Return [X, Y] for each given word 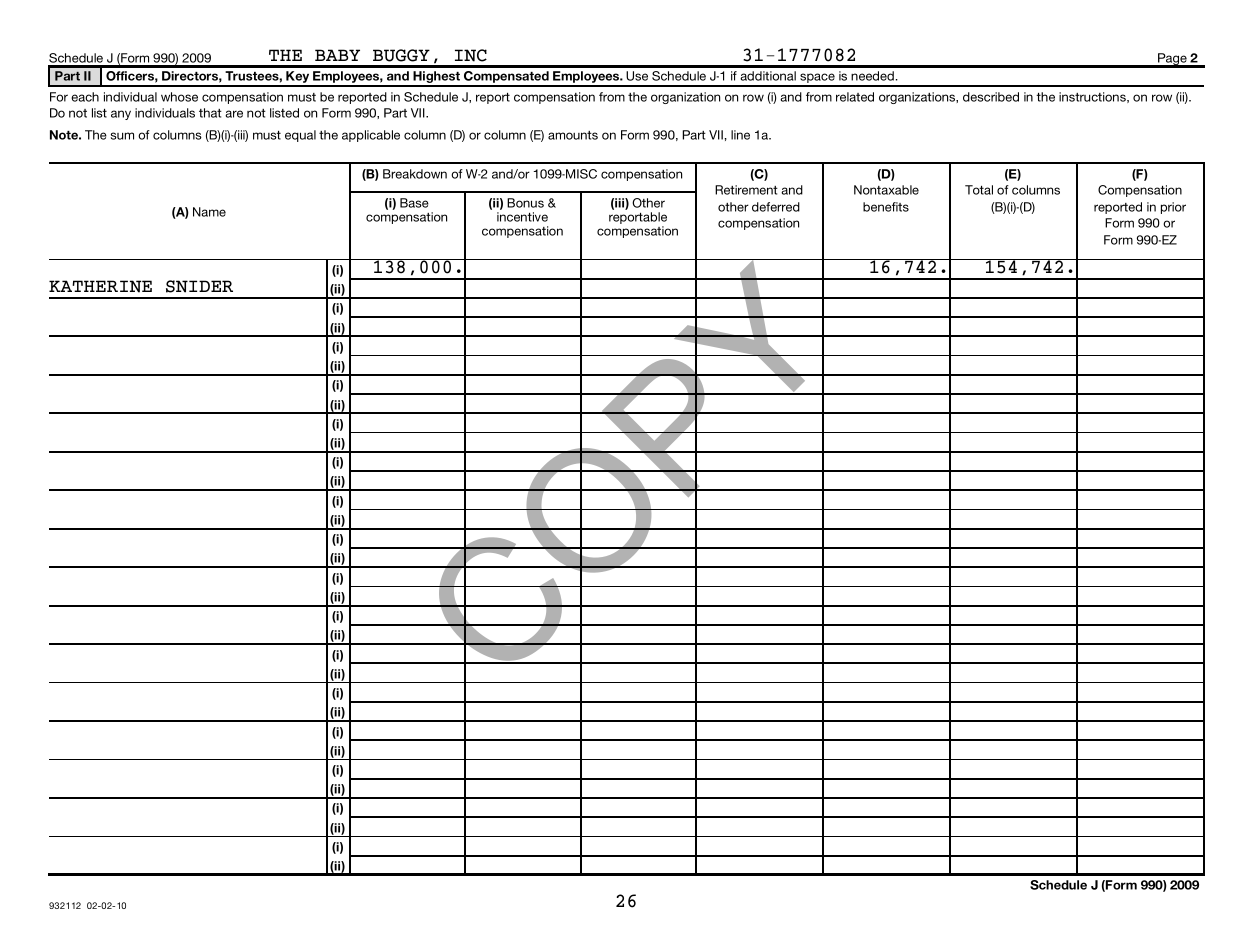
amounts [573, 135]
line [740, 135]
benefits [886, 207]
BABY [337, 55]
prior [1173, 208]
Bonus [525, 203]
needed [872, 76]
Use [637, 76]
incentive [522, 217]
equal [300, 136]
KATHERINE [100, 286]
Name [209, 212]
